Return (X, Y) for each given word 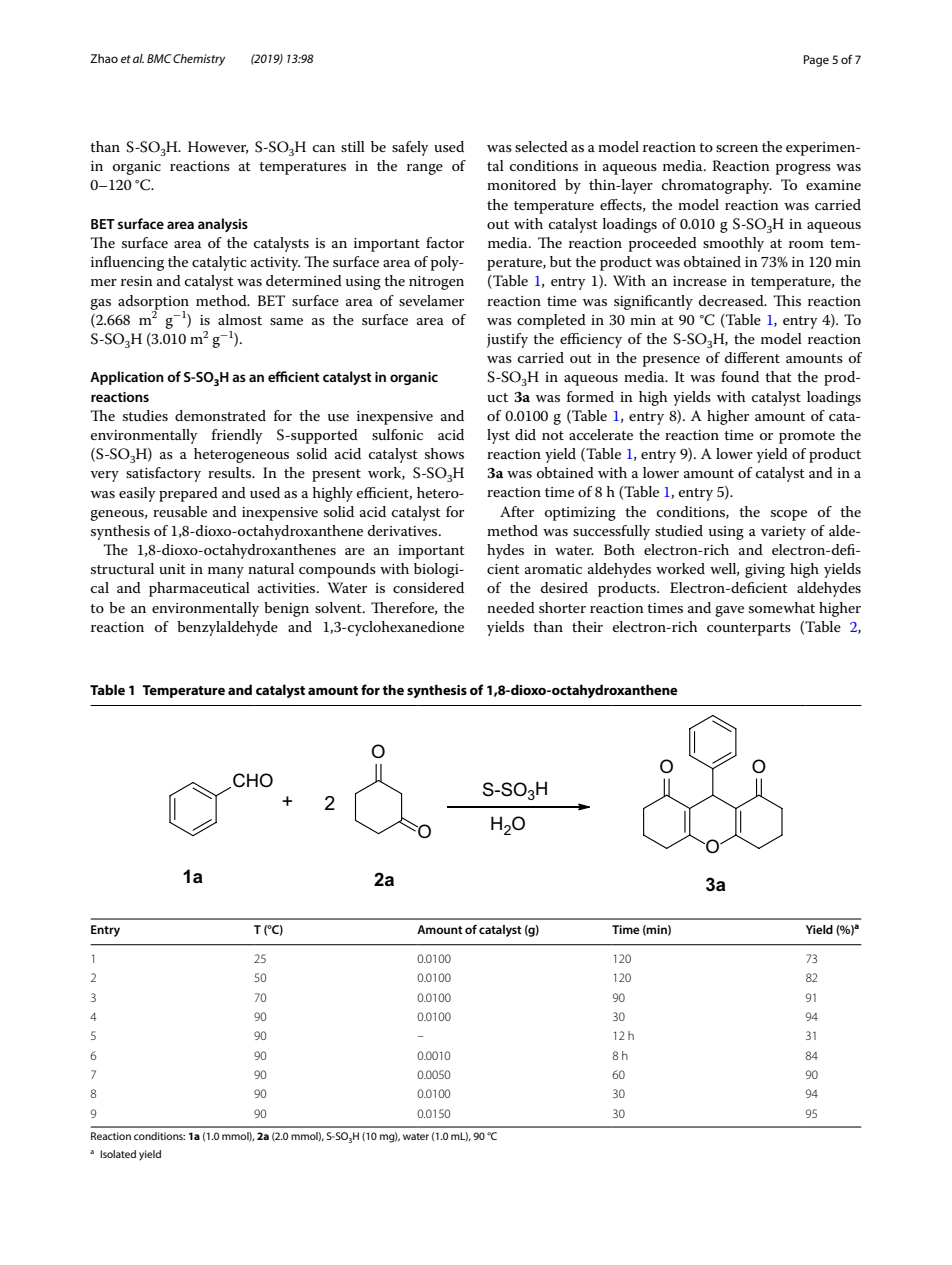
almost (240, 319)
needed (511, 607)
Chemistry (199, 60)
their (587, 626)
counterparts (749, 629)
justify (507, 340)
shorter (562, 607)
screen (737, 148)
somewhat (782, 607)
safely (410, 148)
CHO (253, 780)
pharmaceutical (199, 589)
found (740, 376)
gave (729, 611)
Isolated (118, 1154)
